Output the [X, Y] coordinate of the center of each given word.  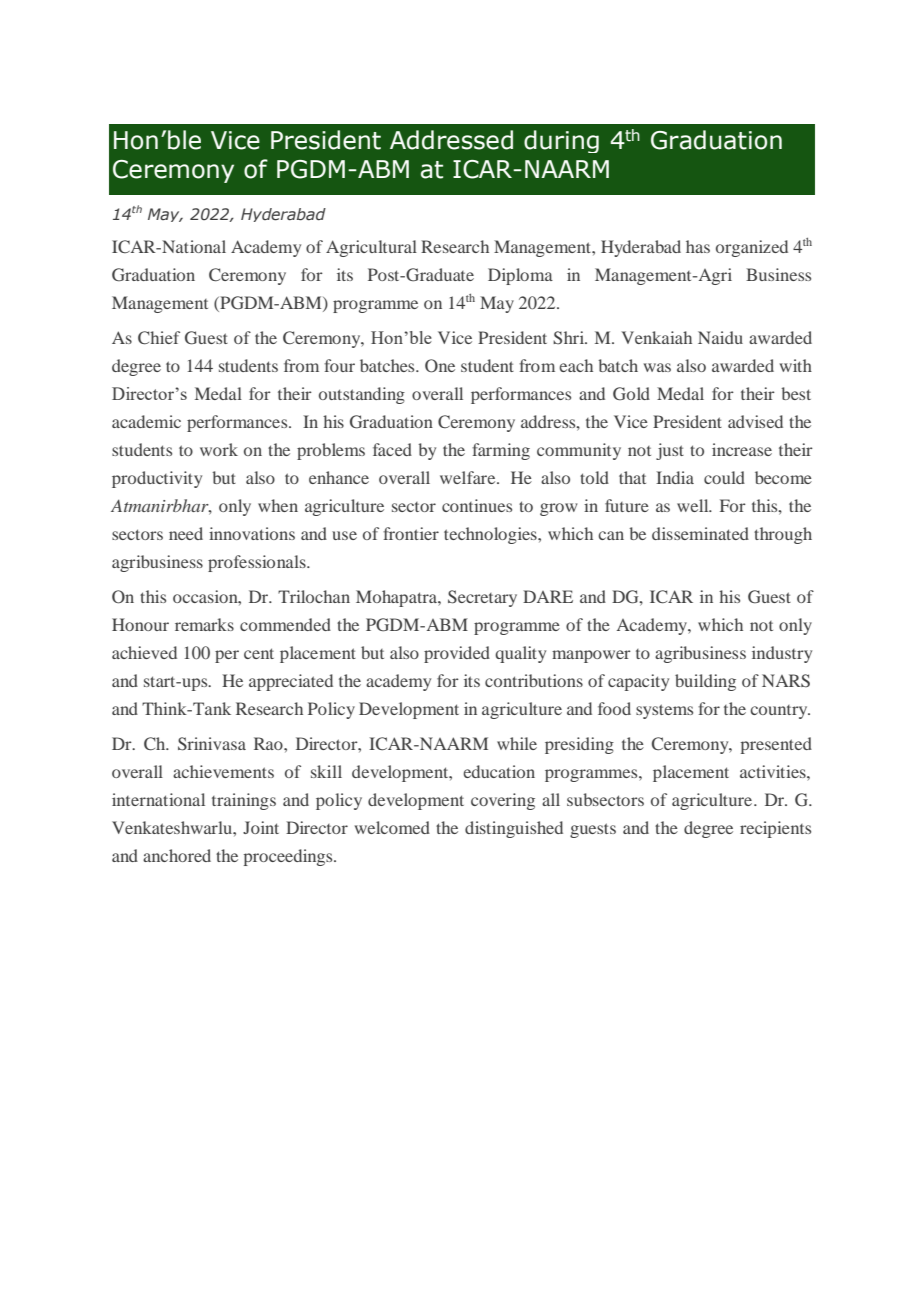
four [339, 365]
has [698, 246]
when [278, 505]
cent [259, 653]
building [705, 682]
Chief [159, 338]
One [440, 366]
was [657, 367]
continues [477, 505]
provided [457, 654]
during [561, 141]
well [694, 505]
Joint [261, 827]
